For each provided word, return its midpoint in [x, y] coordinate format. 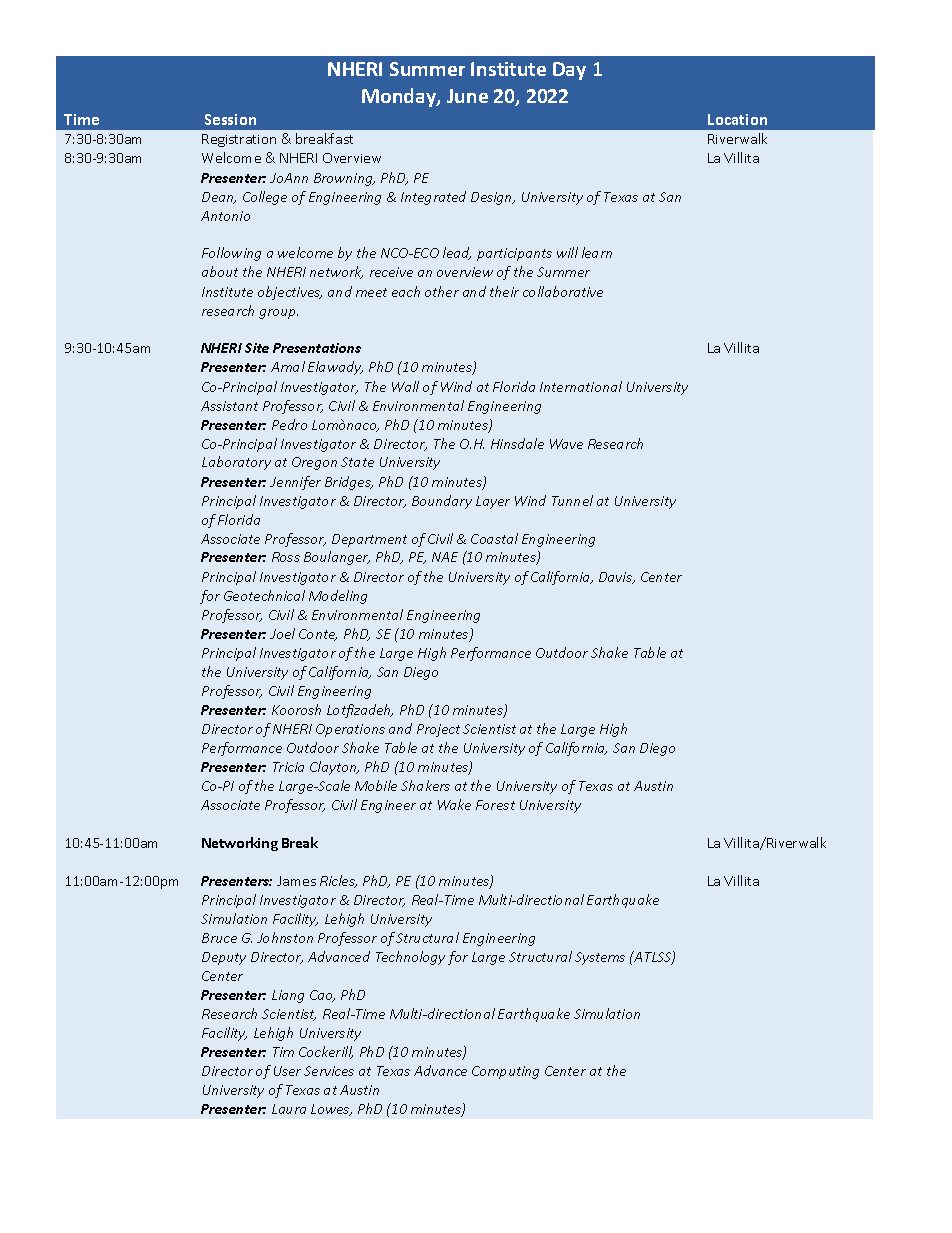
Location [737, 119]
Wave [566, 444]
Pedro [289, 424]
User [287, 1071]
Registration [239, 140]
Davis [617, 578]
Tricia [288, 767]
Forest [495, 805]
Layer [493, 502]
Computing [505, 1072]
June [467, 96]
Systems [600, 958]
